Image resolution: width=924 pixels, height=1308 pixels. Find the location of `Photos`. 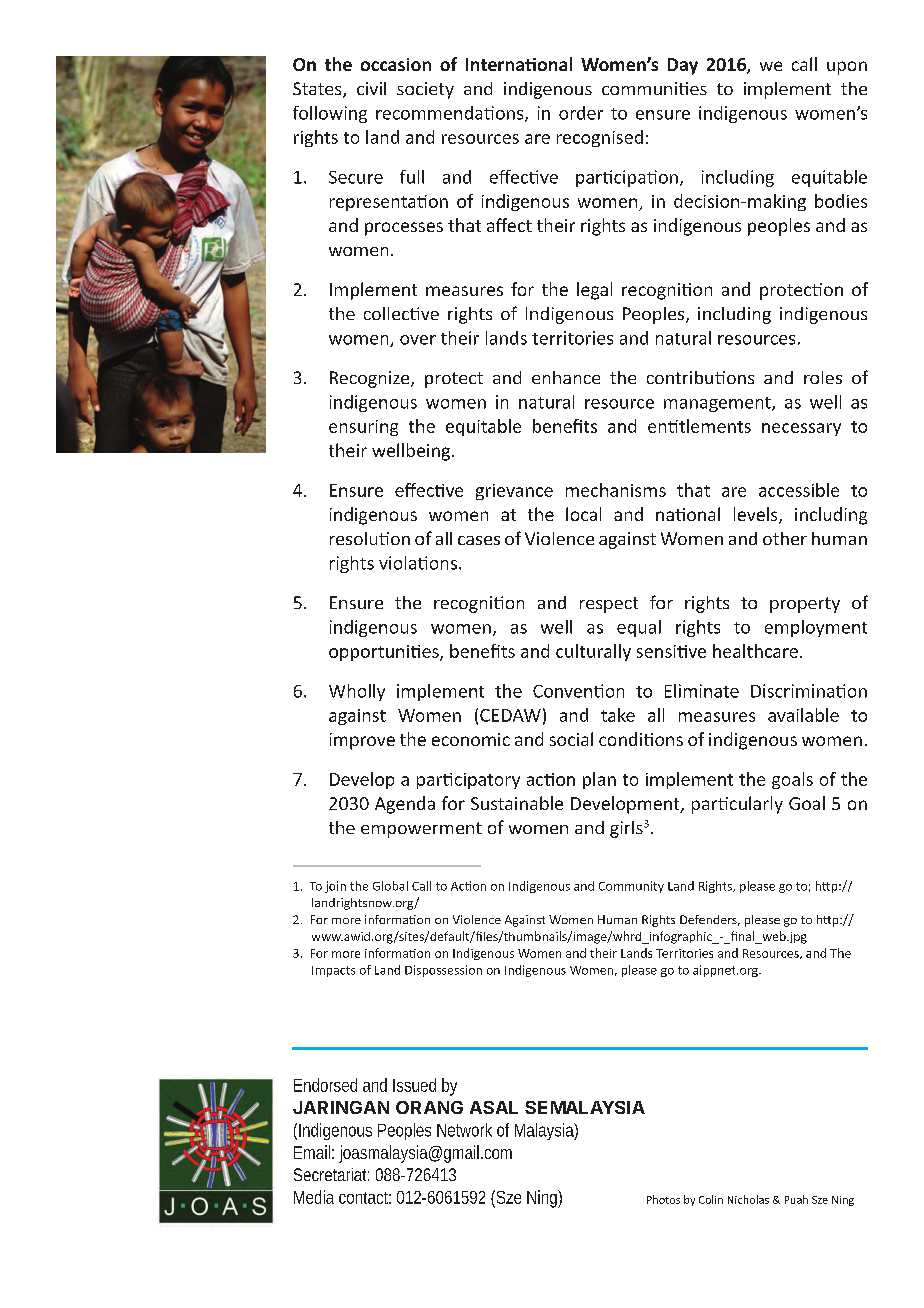

Photos is located at coordinates (663, 1199).
